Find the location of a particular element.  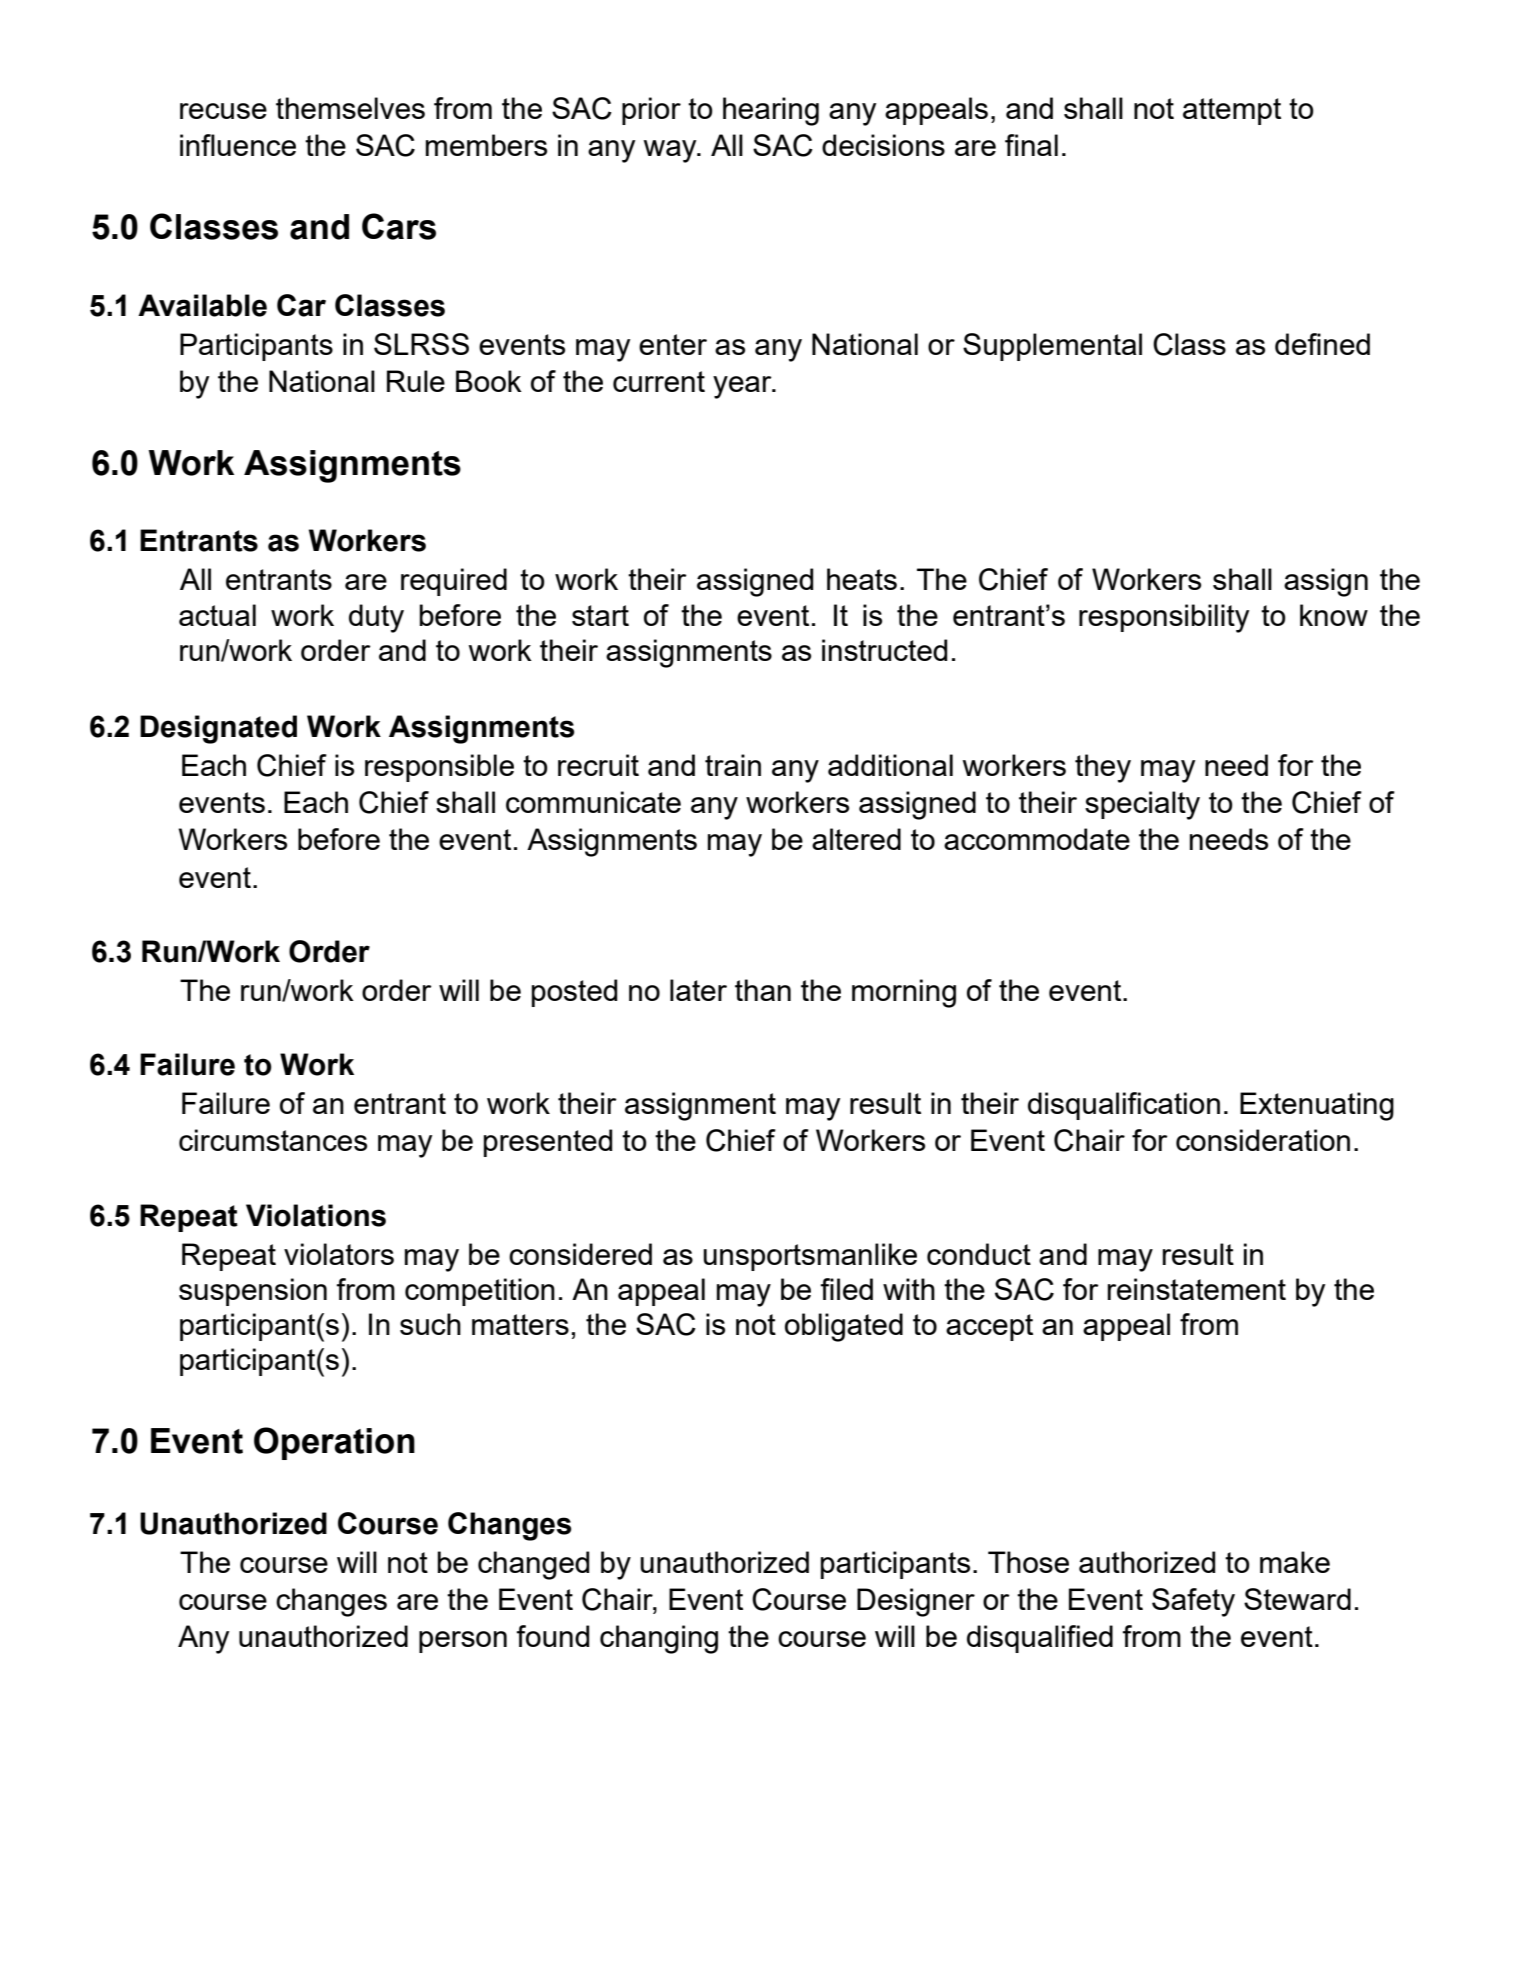

responsible is located at coordinates (439, 768).
